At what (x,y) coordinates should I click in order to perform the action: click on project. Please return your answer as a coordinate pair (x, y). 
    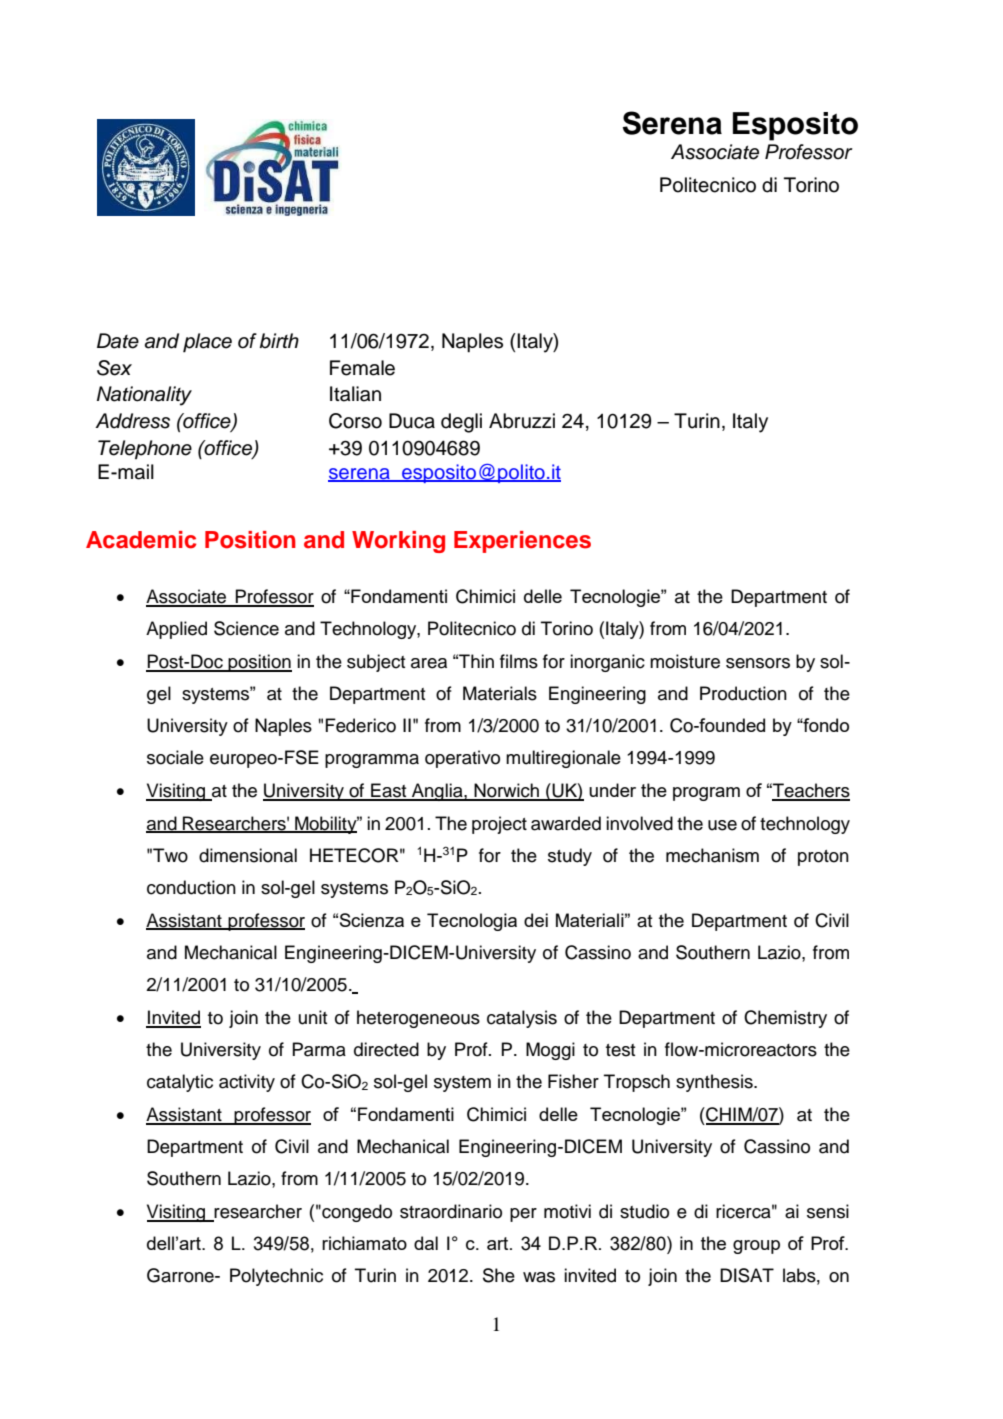
    Looking at the image, I should click on (499, 825).
